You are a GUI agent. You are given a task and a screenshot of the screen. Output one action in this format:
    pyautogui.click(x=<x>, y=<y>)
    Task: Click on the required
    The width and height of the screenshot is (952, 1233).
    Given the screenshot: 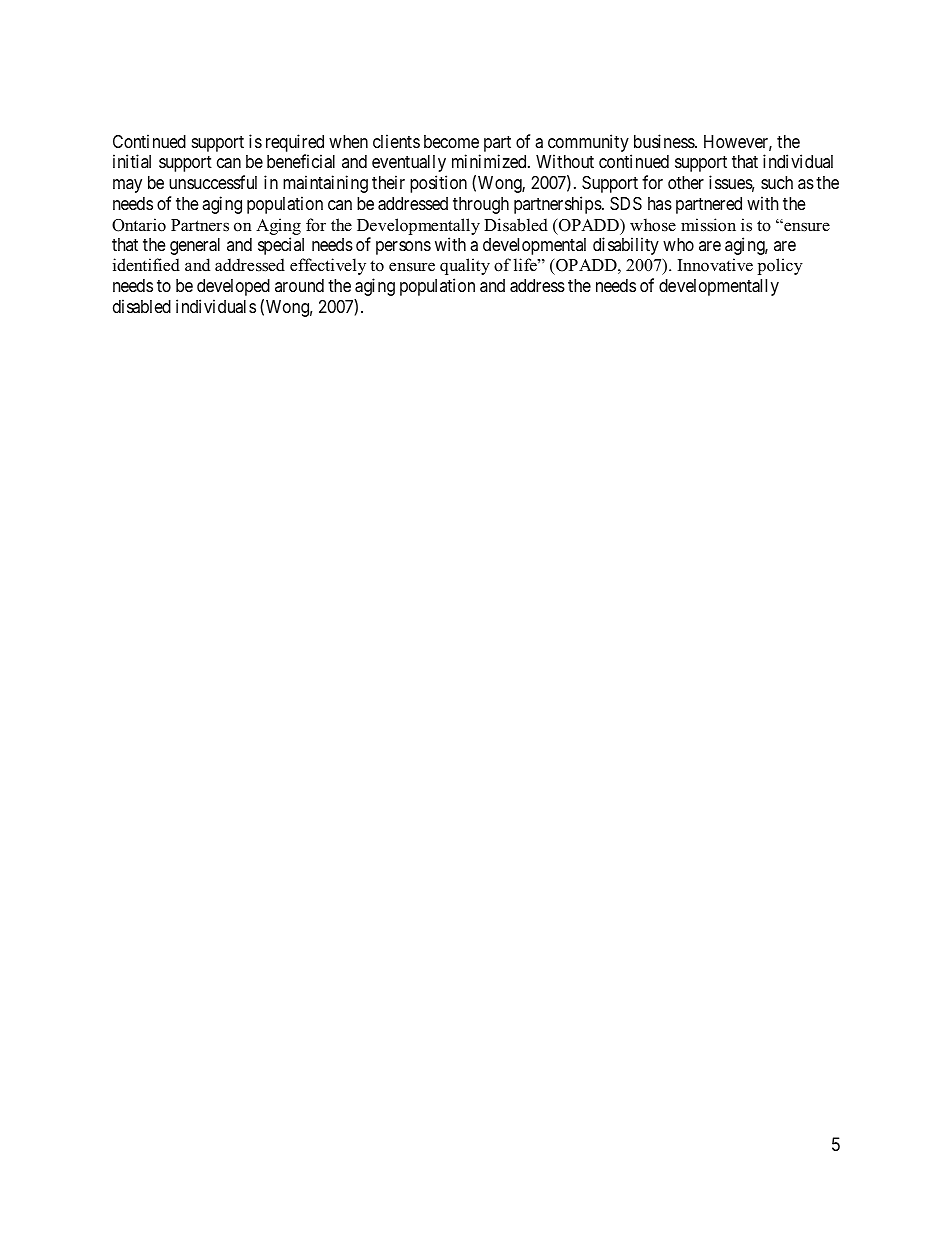 What is the action you would take?
    pyautogui.click(x=295, y=144)
